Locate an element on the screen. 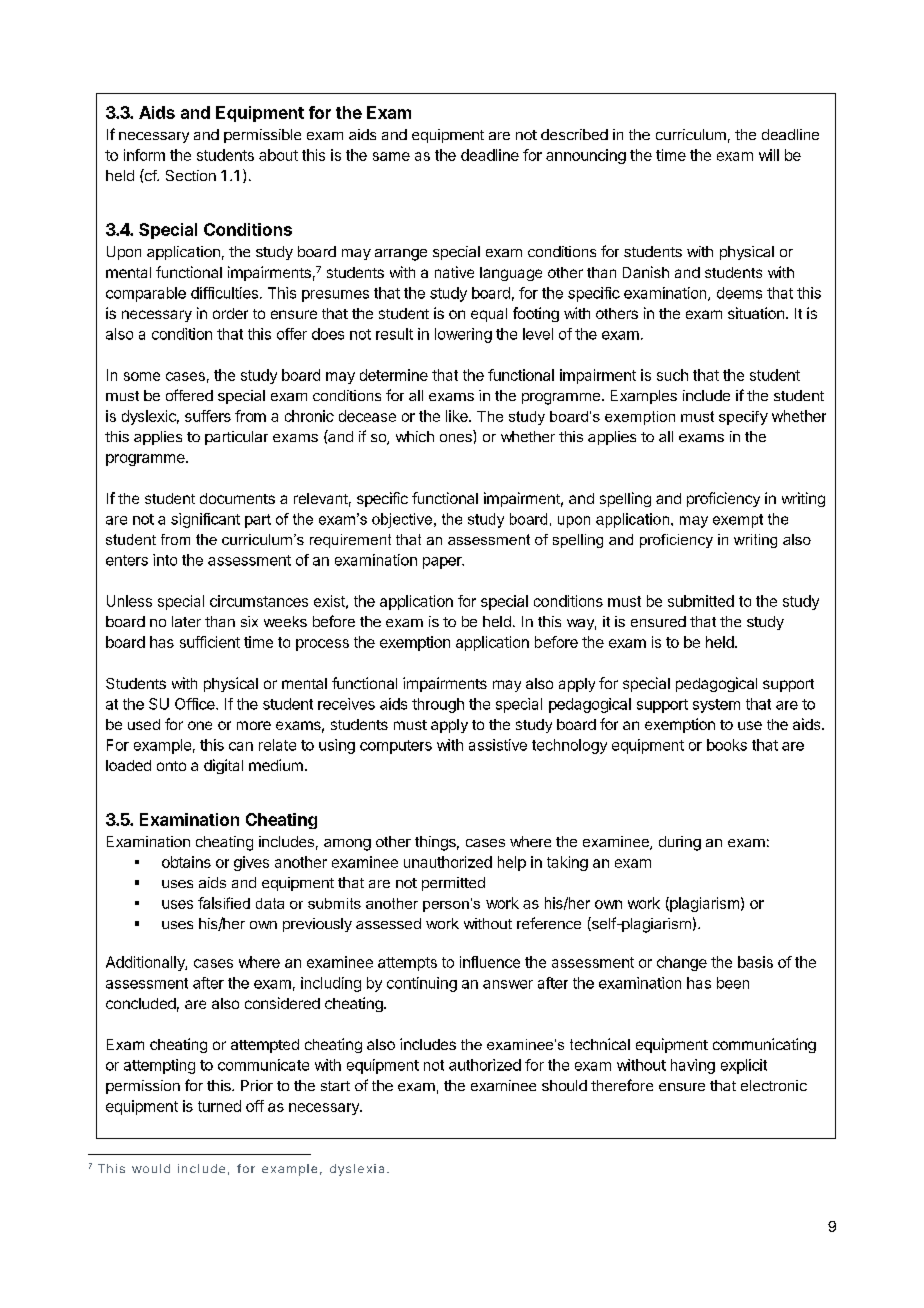 This screenshot has width=924, height=1308. specify is located at coordinates (743, 418).
